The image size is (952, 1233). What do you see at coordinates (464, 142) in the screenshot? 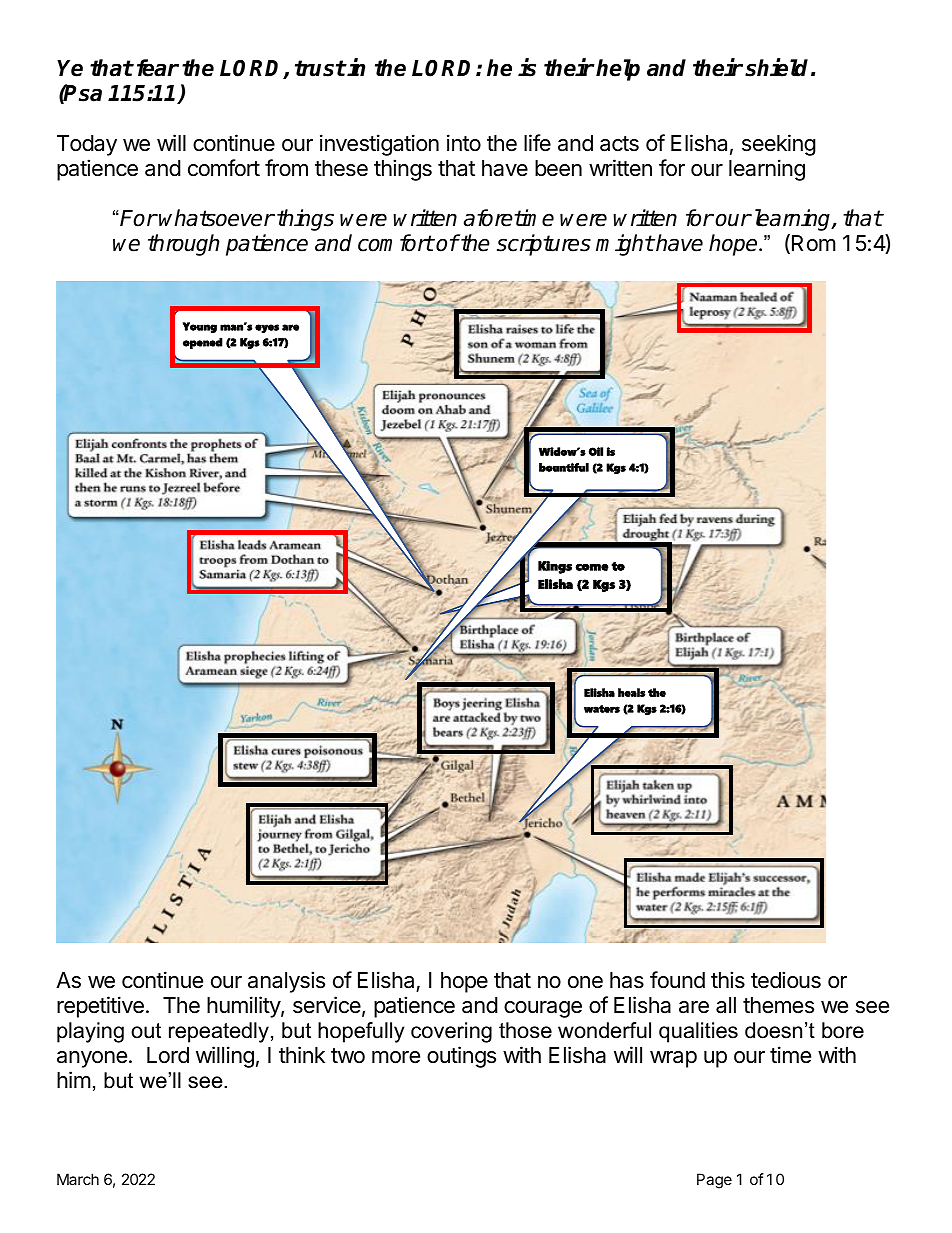
I see `into` at bounding box center [464, 142].
